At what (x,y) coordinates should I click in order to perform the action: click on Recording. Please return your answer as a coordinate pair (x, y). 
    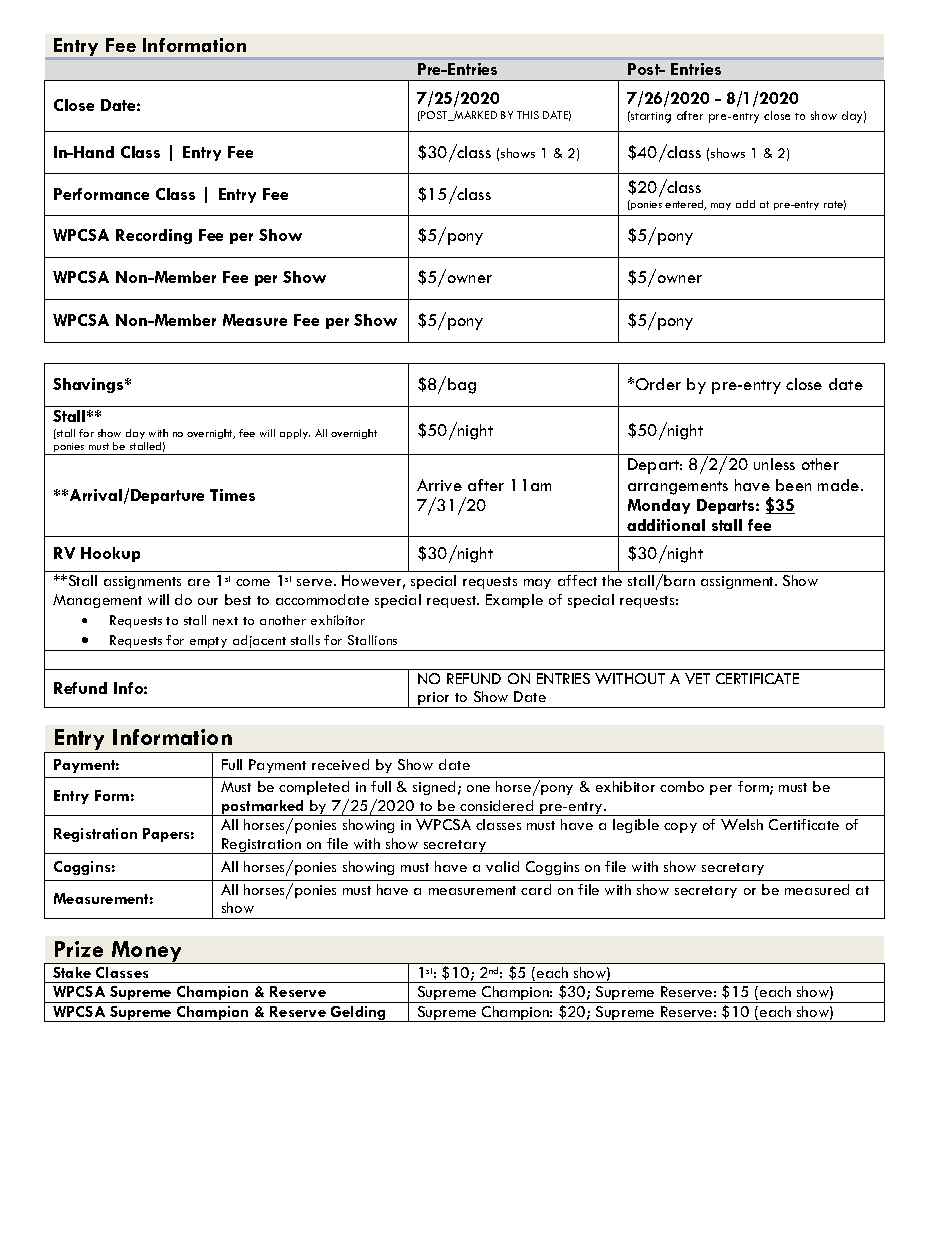
    Looking at the image, I should click on (154, 236).
